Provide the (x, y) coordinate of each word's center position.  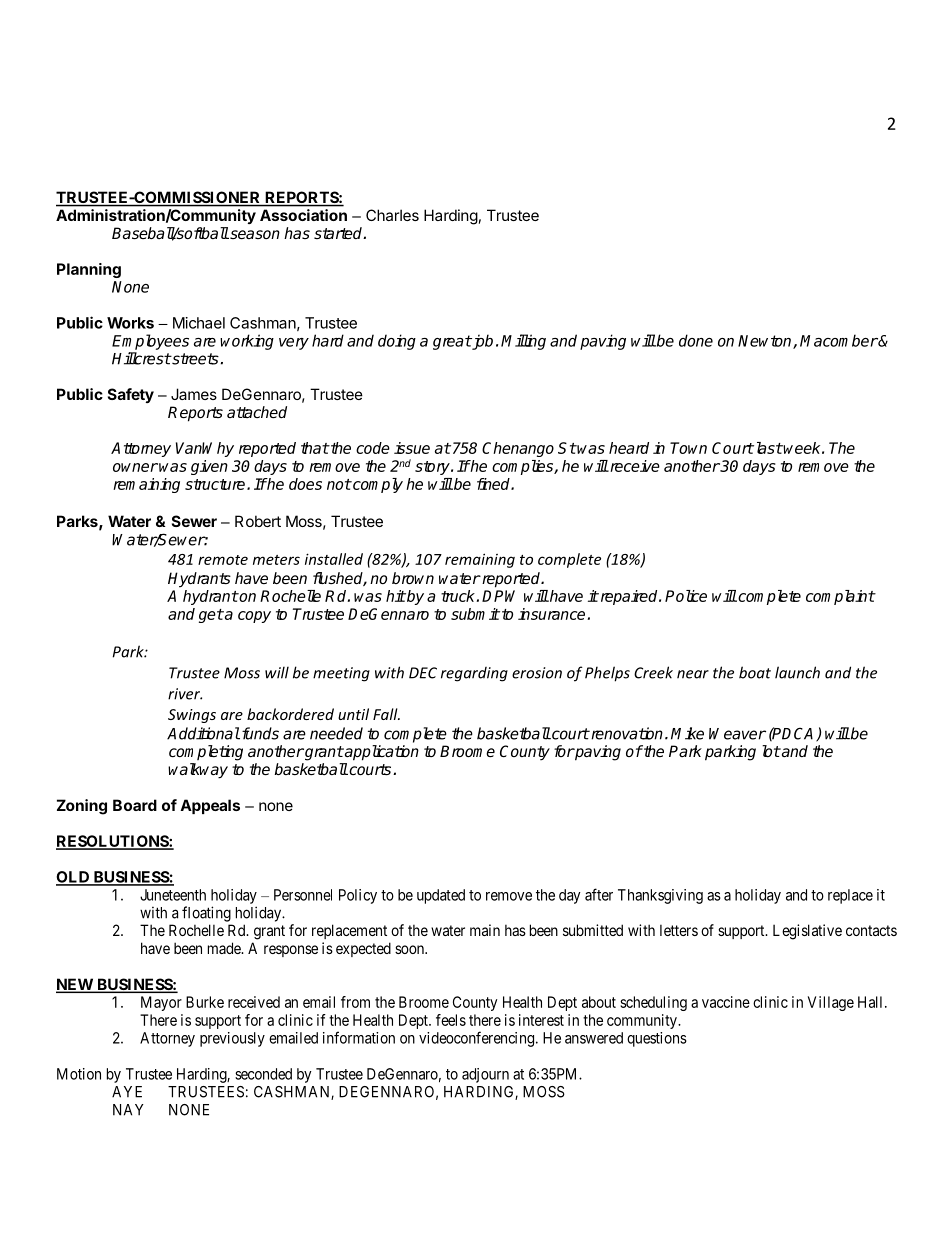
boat (755, 672)
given (209, 467)
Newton (766, 342)
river (185, 694)
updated (441, 896)
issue (412, 448)
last (768, 448)
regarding (474, 674)
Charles (392, 215)
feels (451, 1020)
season (254, 234)
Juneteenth (173, 895)
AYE (127, 1092)
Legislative (807, 932)
